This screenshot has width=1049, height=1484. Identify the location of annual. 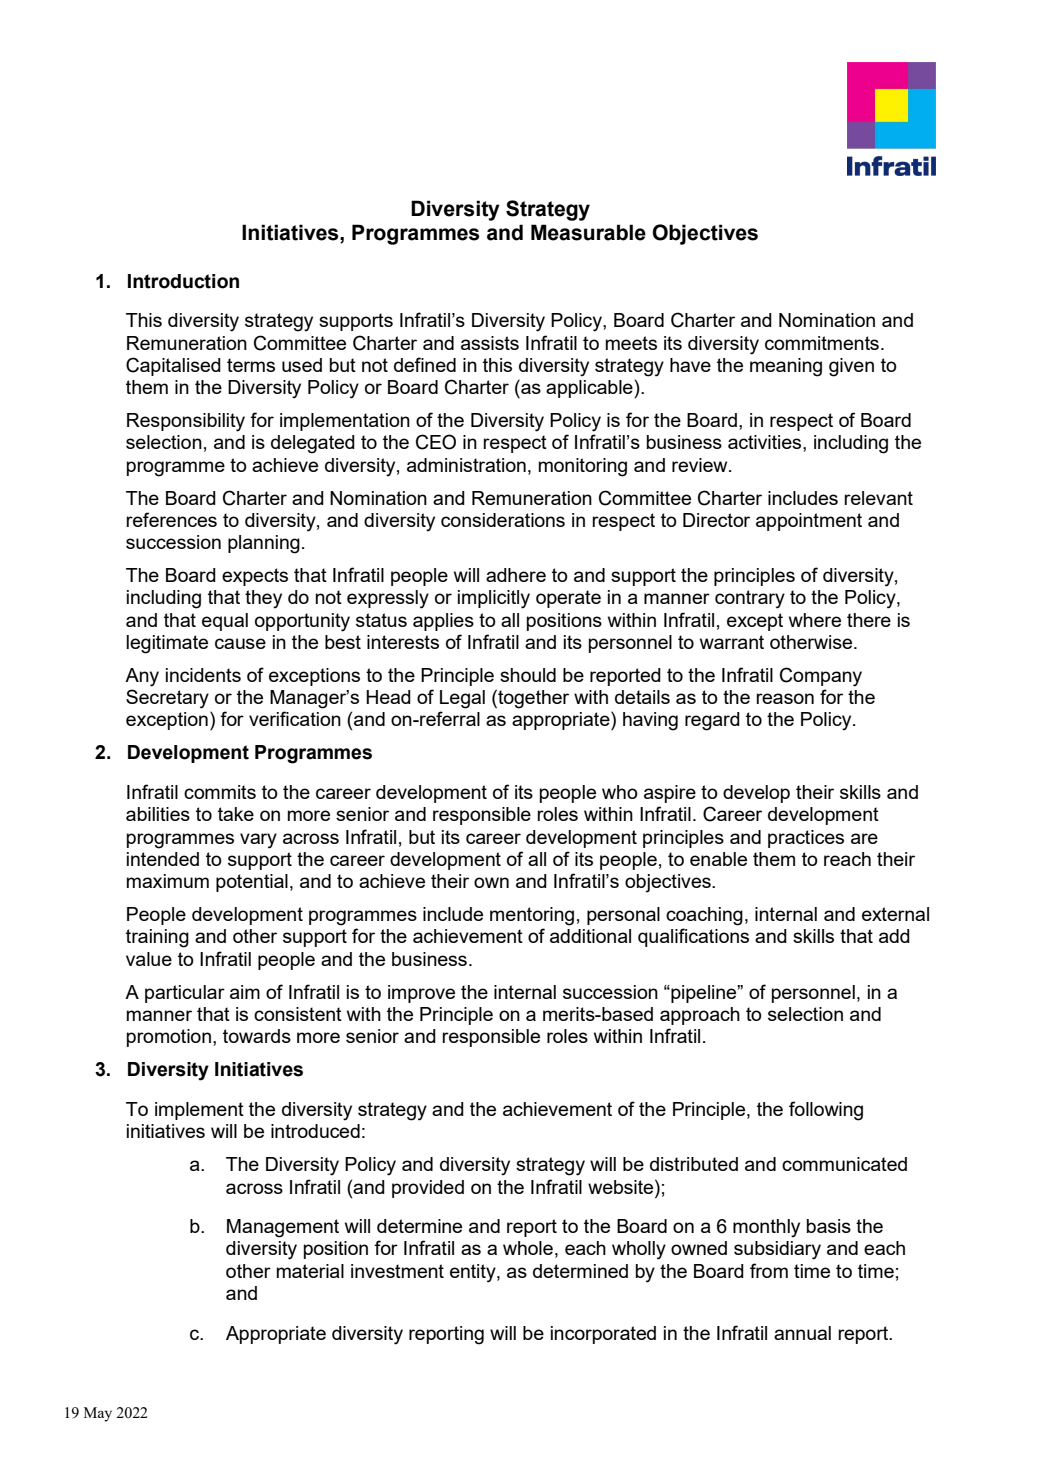
(802, 1333).
